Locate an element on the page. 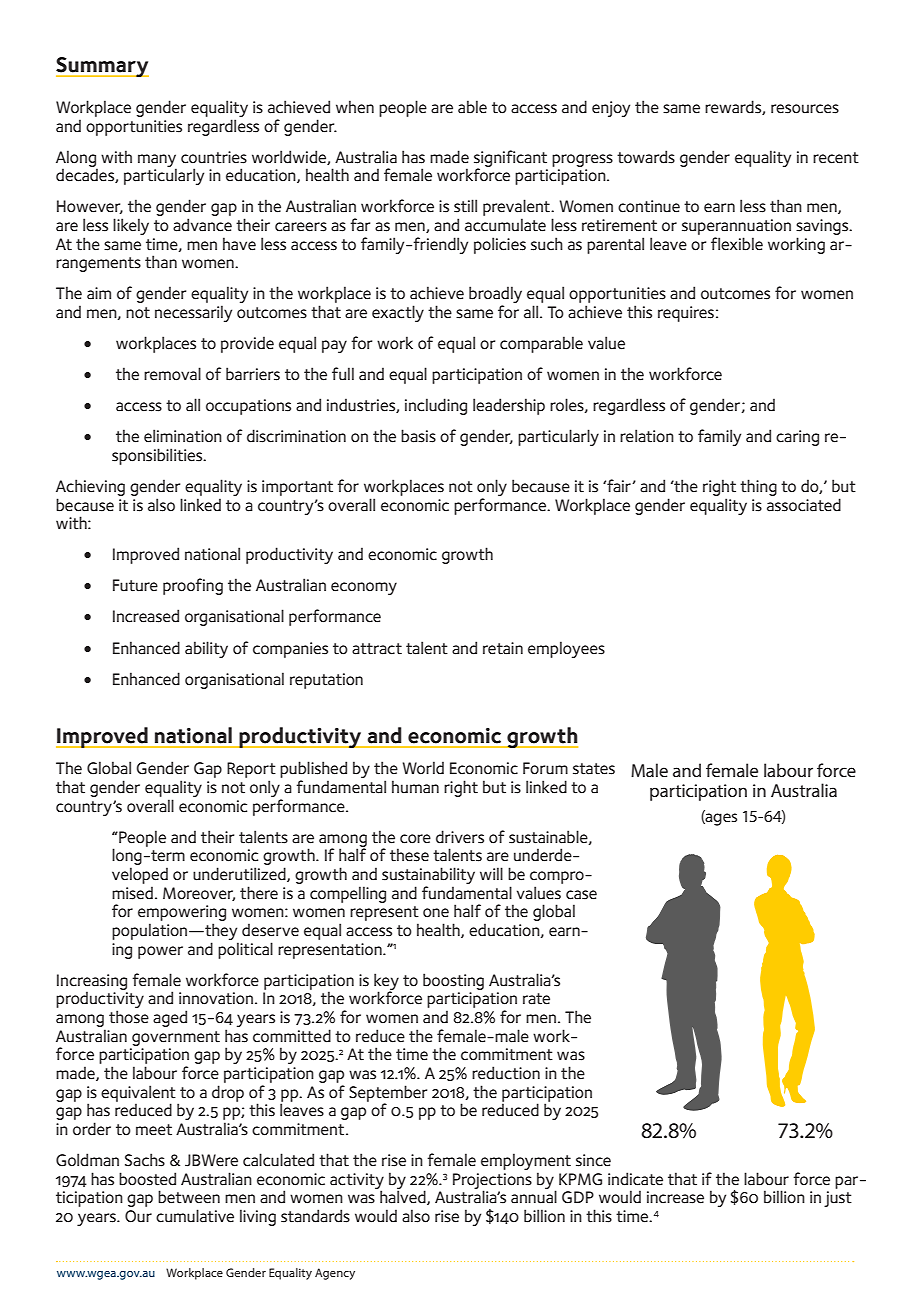 This document has width=924, height=1308. significant is located at coordinates (510, 159).
